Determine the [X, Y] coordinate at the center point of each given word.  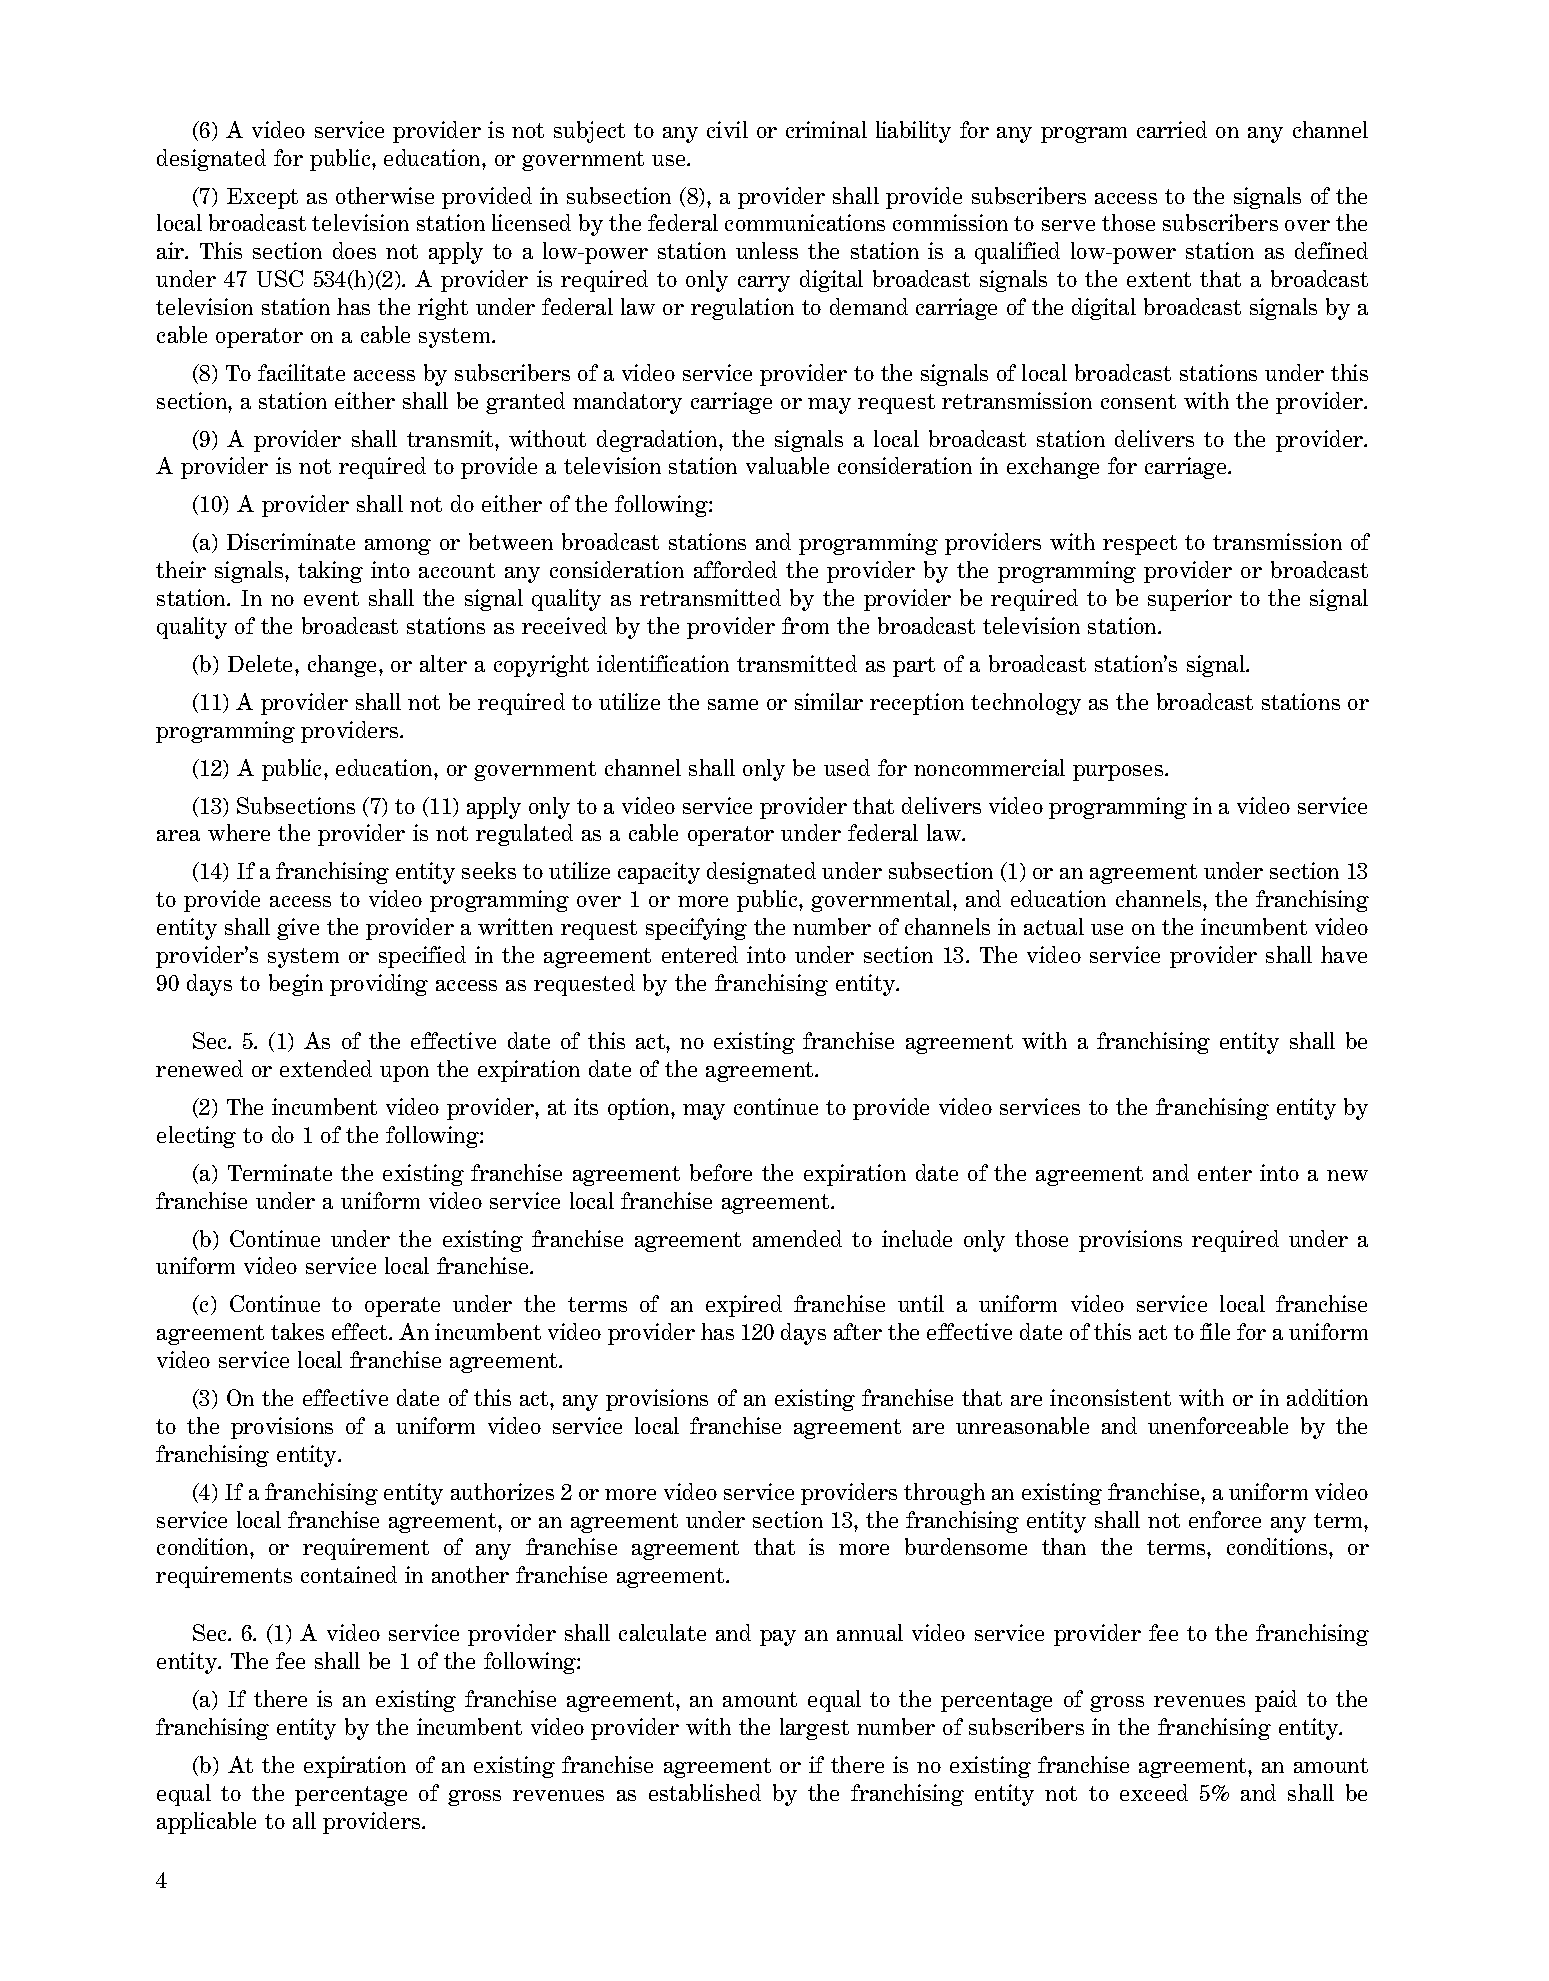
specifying [696, 929]
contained [349, 1574]
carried [1172, 129]
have [1344, 954]
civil [727, 129]
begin [296, 985]
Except [262, 198]
